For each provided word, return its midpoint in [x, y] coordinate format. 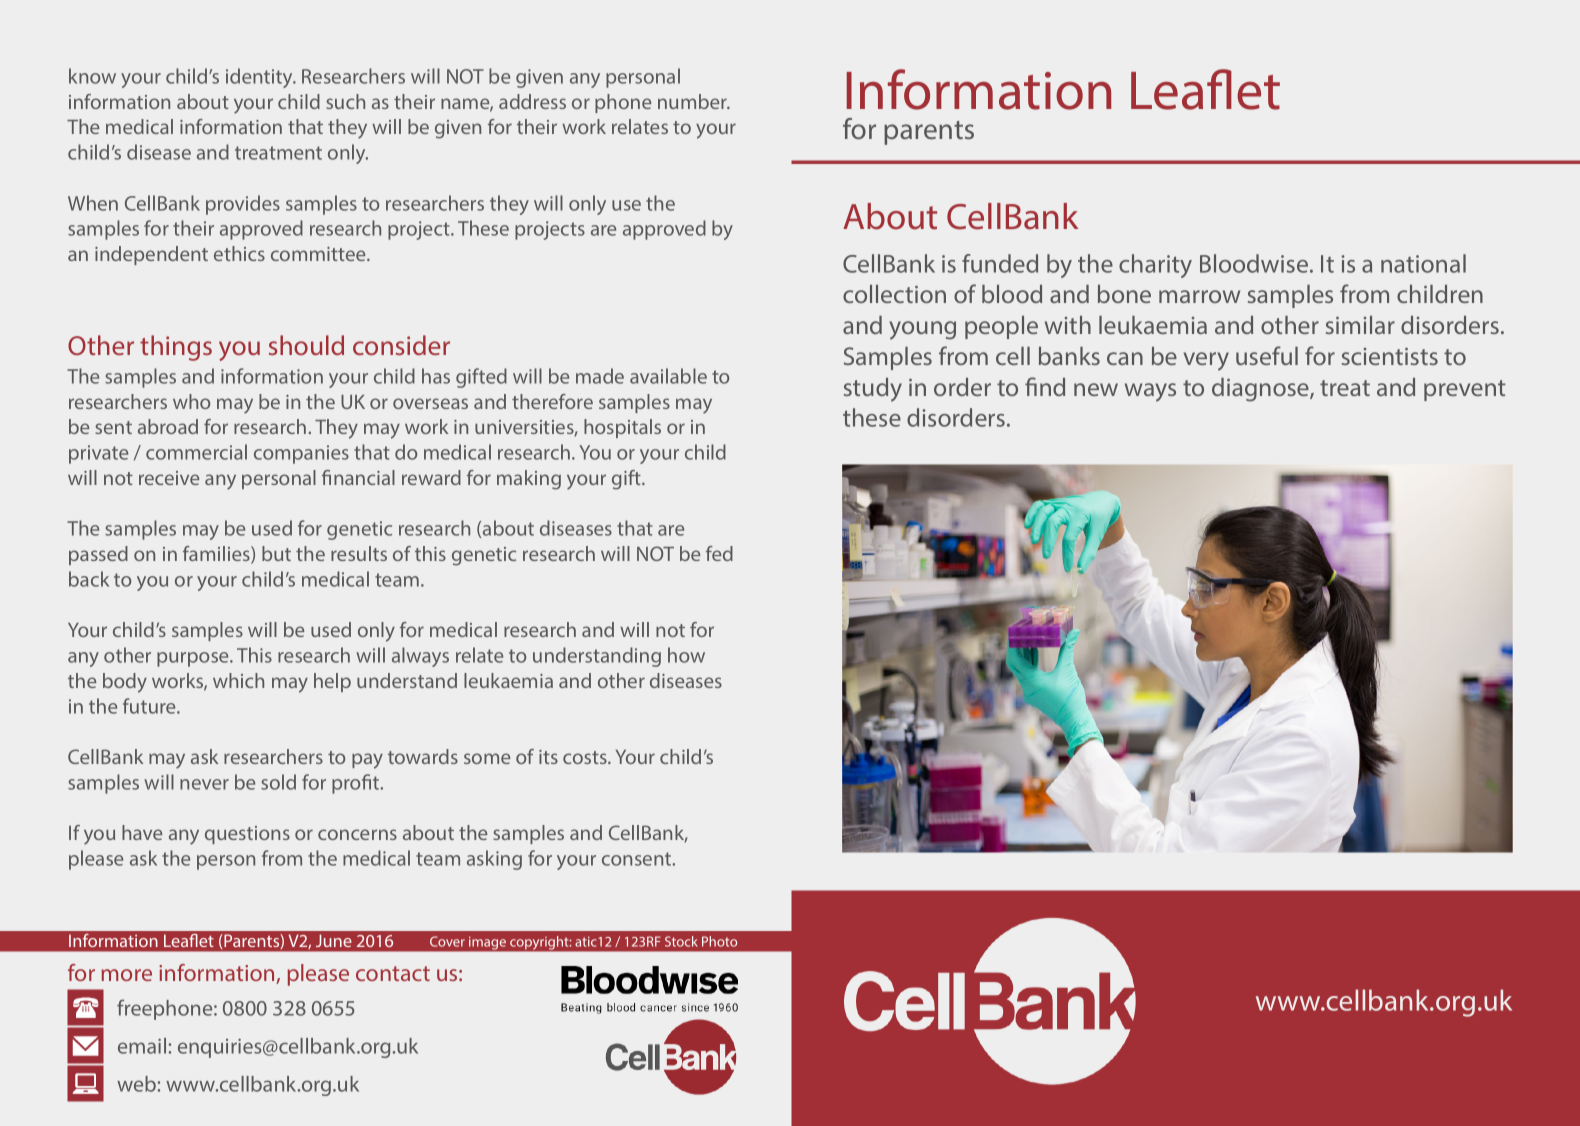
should [306, 345]
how [686, 655]
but [276, 553]
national [1423, 263]
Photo [719, 941]
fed [719, 553]
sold [278, 782]
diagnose [1261, 390]
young [922, 330]
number [693, 101]
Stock [681, 941]
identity [260, 78]
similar [1360, 325]
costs [586, 757]
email [142, 1046]
